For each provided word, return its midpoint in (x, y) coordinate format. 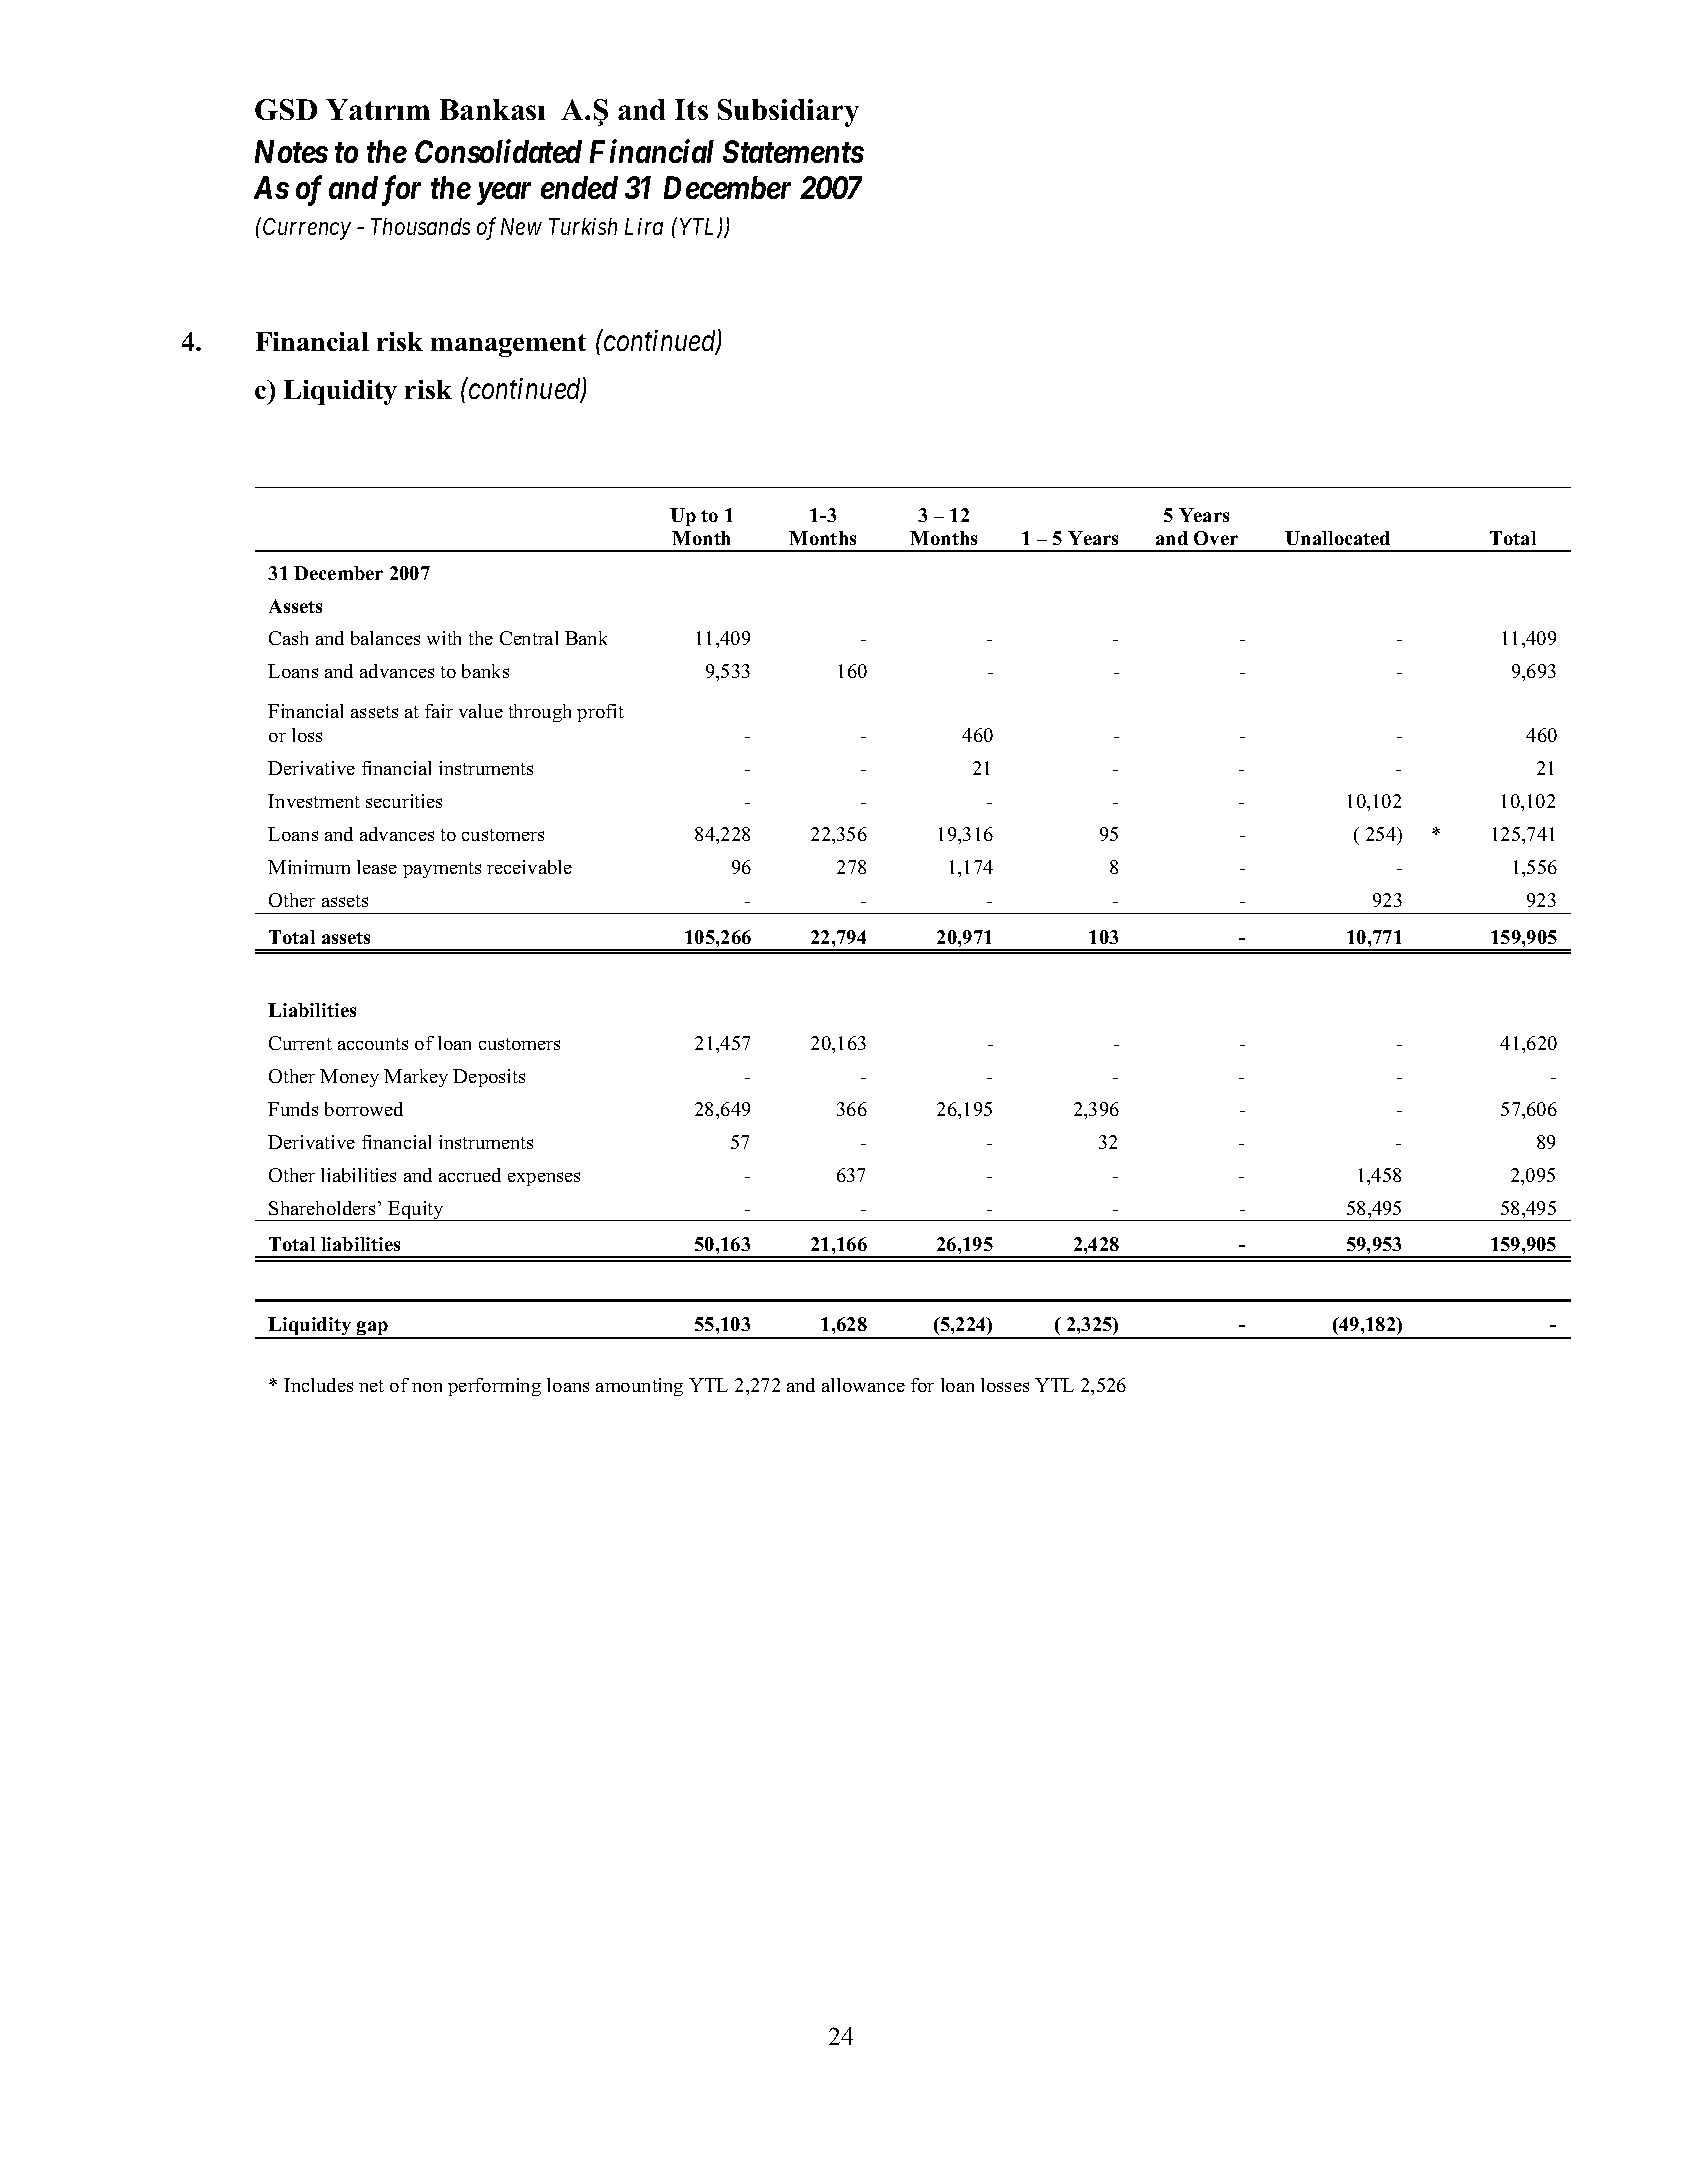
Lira (644, 226)
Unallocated (1337, 538)
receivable (529, 867)
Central (529, 638)
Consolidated (498, 151)
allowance (863, 1385)
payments (442, 870)
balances (385, 638)
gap (373, 1330)
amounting (639, 1387)
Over (1216, 538)
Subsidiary (788, 113)
